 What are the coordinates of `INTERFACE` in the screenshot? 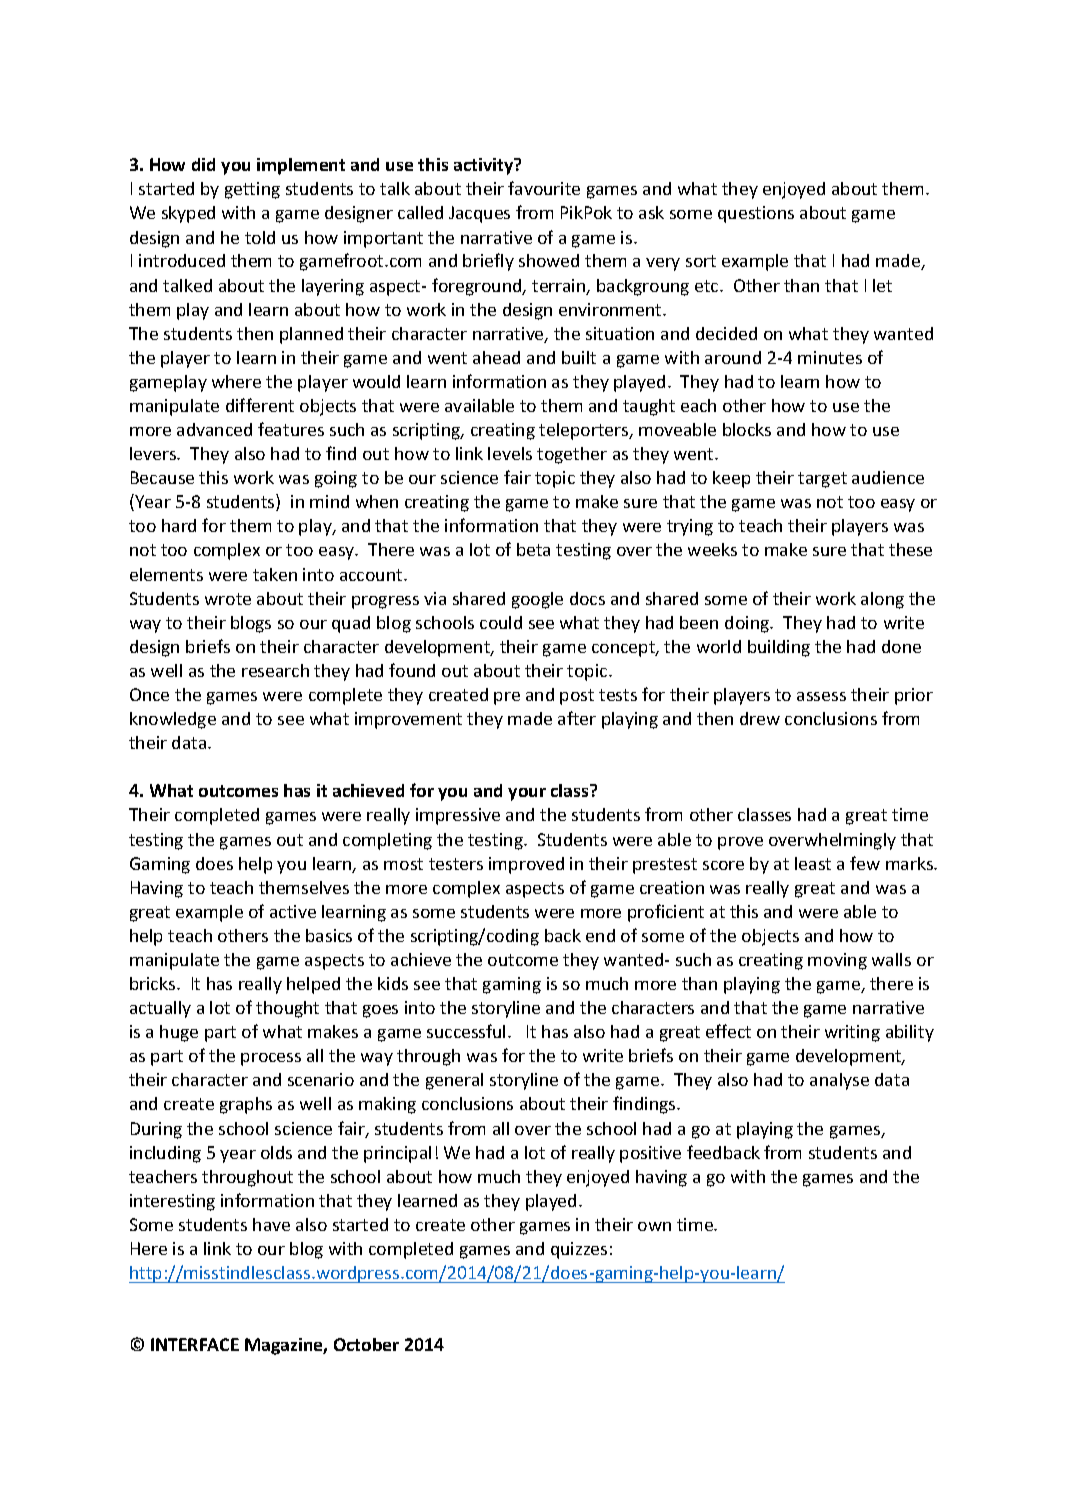 It's located at (195, 1344).
